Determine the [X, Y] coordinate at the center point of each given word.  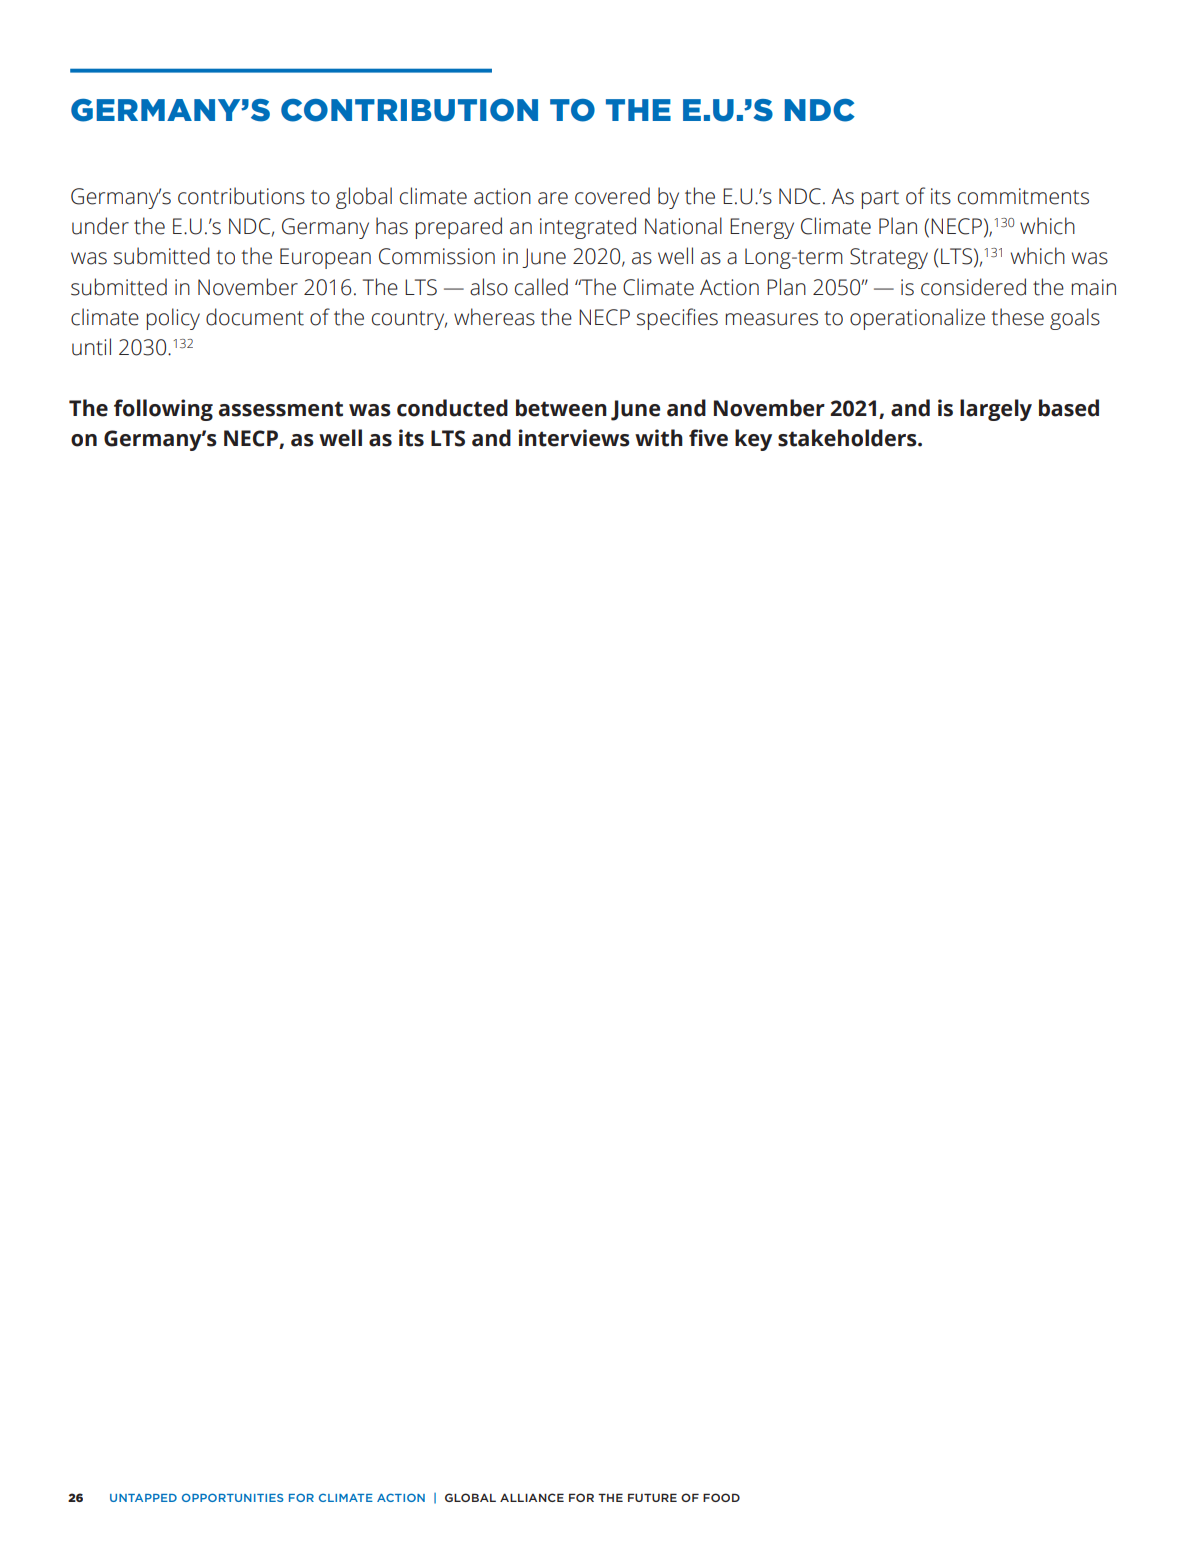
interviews [574, 438]
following [163, 410]
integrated [588, 228]
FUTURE [652, 1497]
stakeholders [848, 438]
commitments [1023, 196]
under [100, 226]
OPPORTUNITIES [233, 1497]
